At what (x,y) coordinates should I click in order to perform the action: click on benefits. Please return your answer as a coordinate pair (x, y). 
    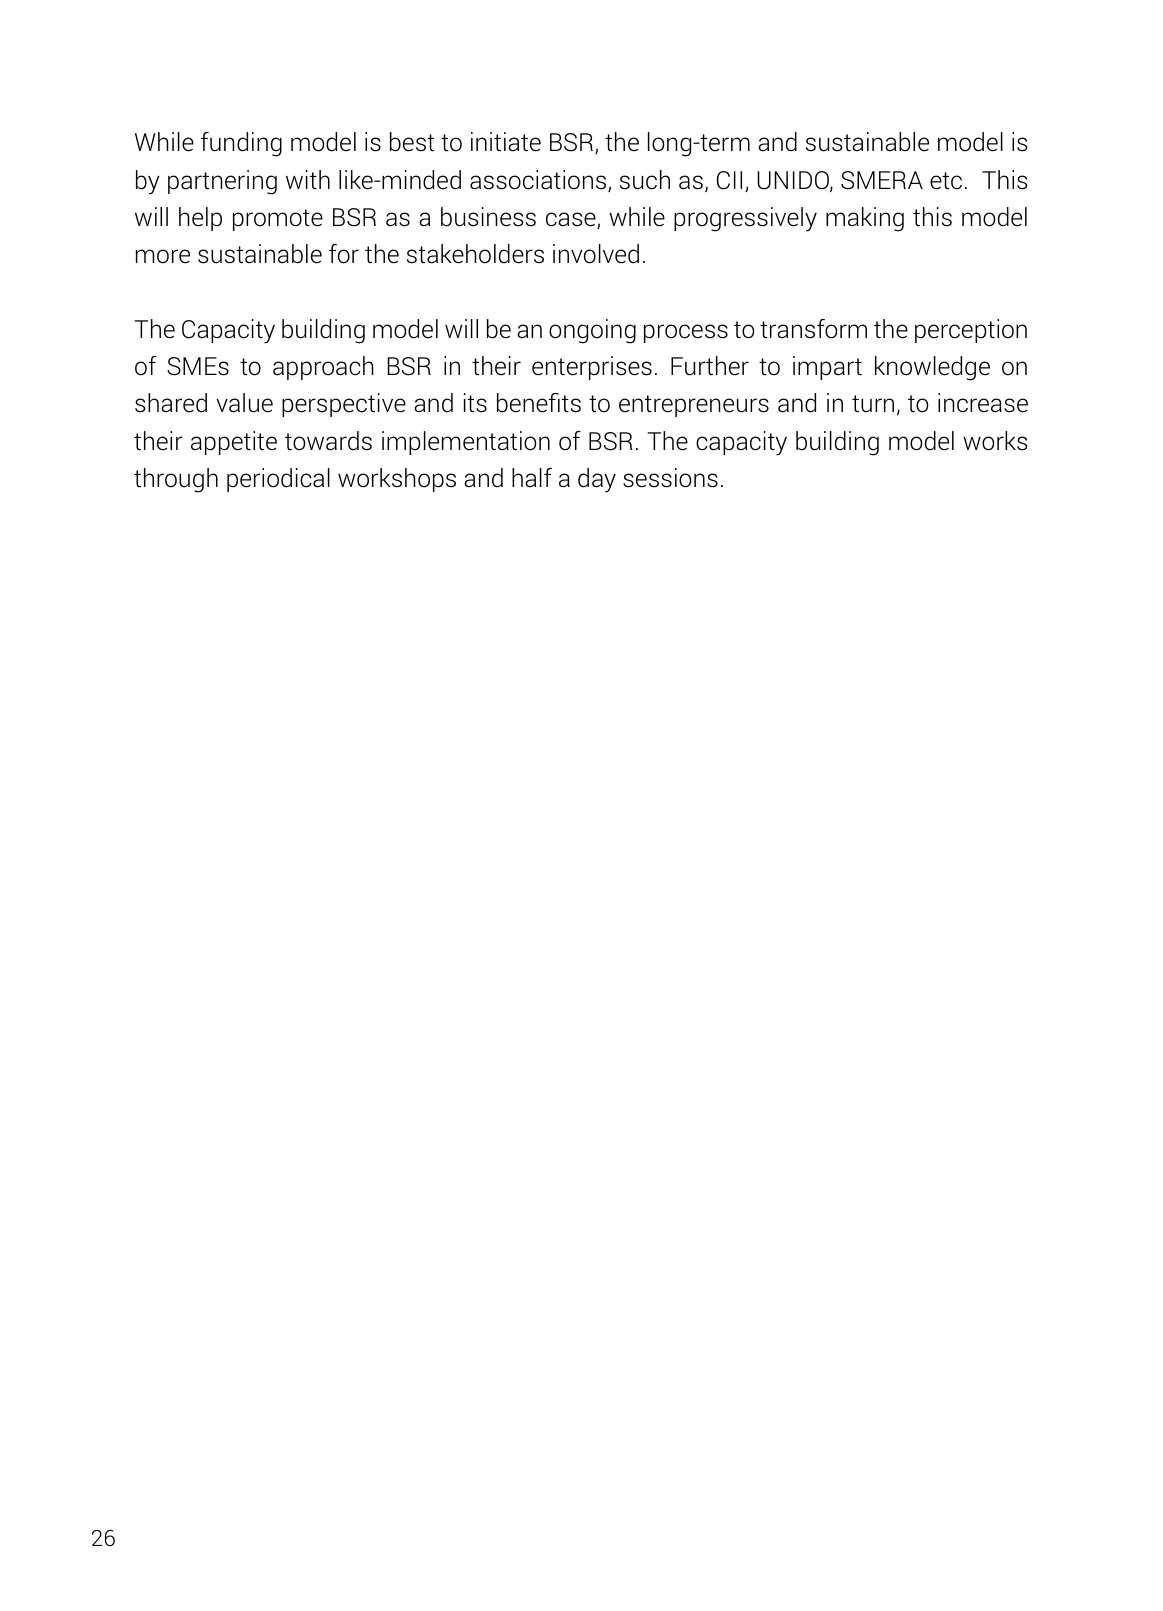
    Looking at the image, I should click on (539, 403).
